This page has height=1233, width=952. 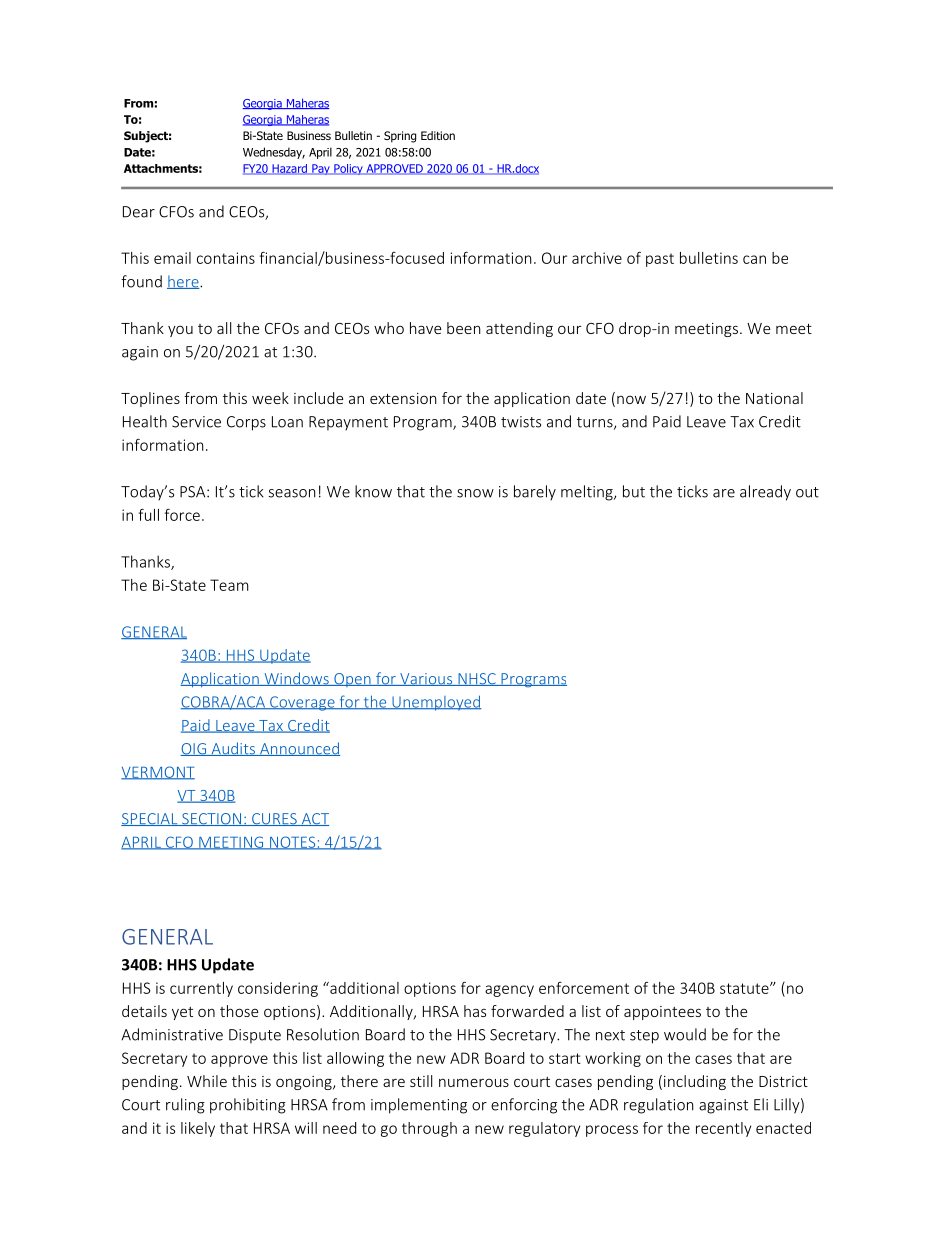 I want to click on Edition, so click(x=438, y=135).
